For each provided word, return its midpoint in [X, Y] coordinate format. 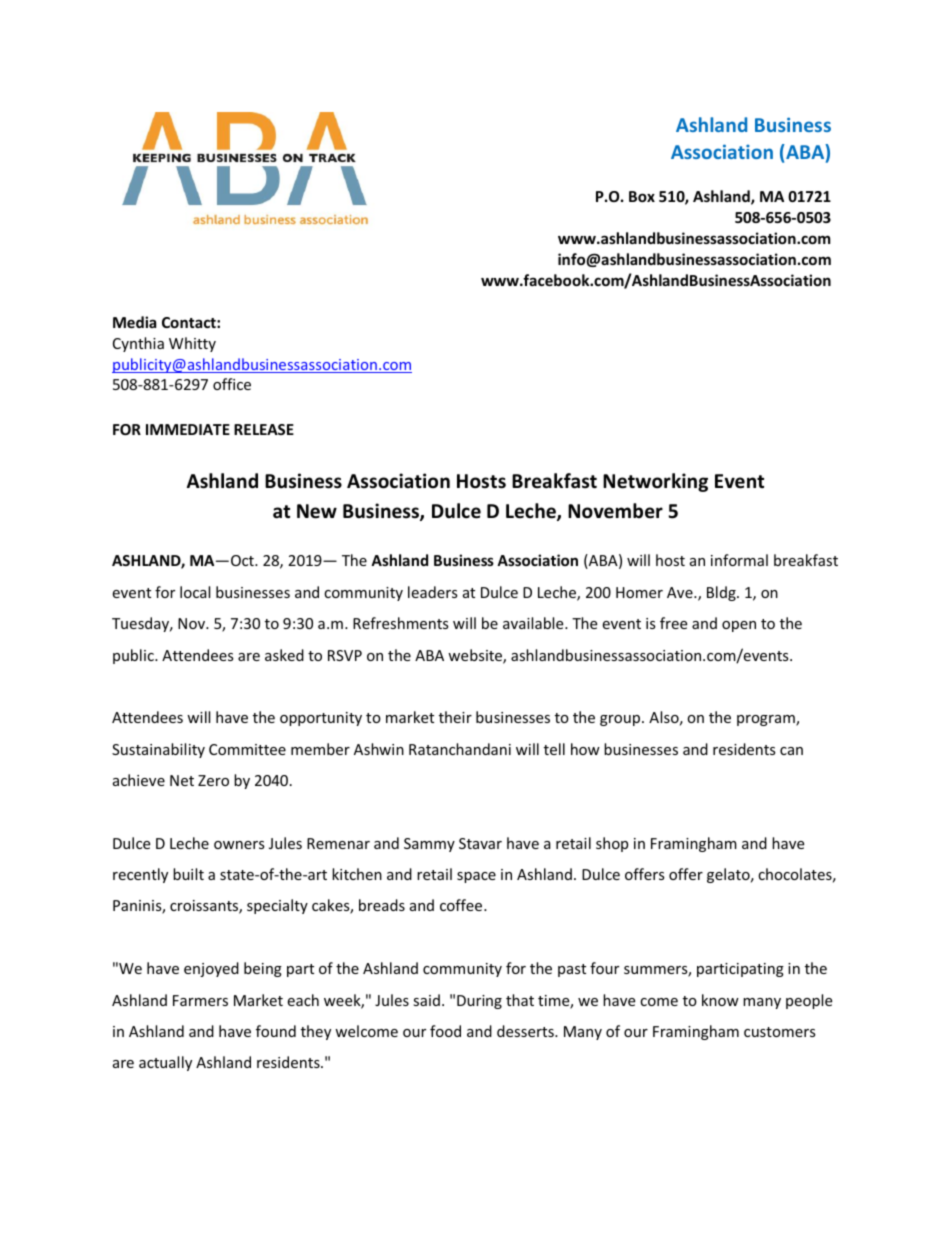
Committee [247, 749]
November [615, 511]
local [195, 592]
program [767, 720]
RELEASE [264, 429]
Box [642, 196]
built [188, 874]
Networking [655, 482]
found [276, 1031]
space [476, 877]
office [232, 384]
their [455, 717]
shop [612, 844]
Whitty [192, 344]
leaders [433, 592]
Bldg [722, 593]
